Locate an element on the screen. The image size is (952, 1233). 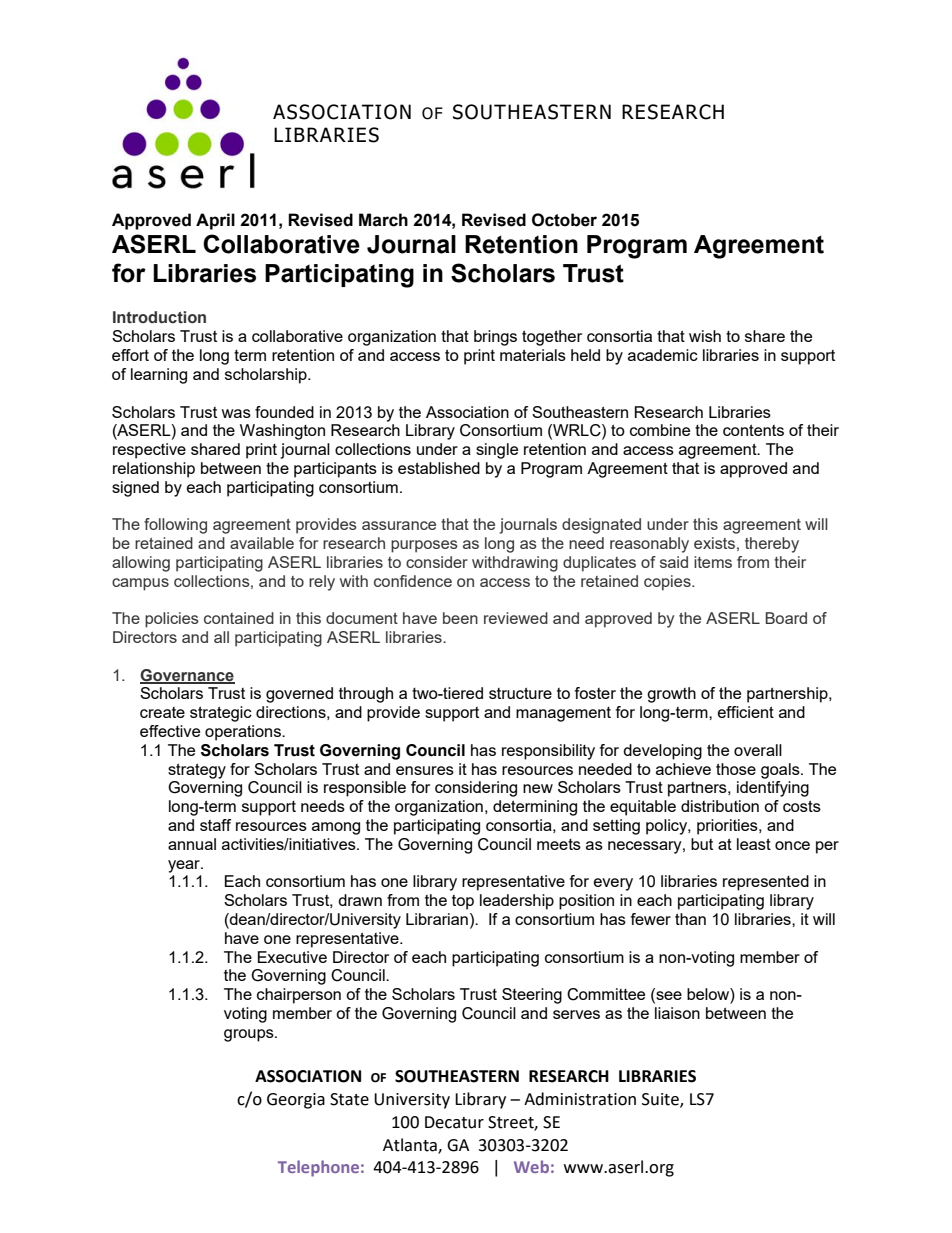
Governance is located at coordinates (187, 676).
